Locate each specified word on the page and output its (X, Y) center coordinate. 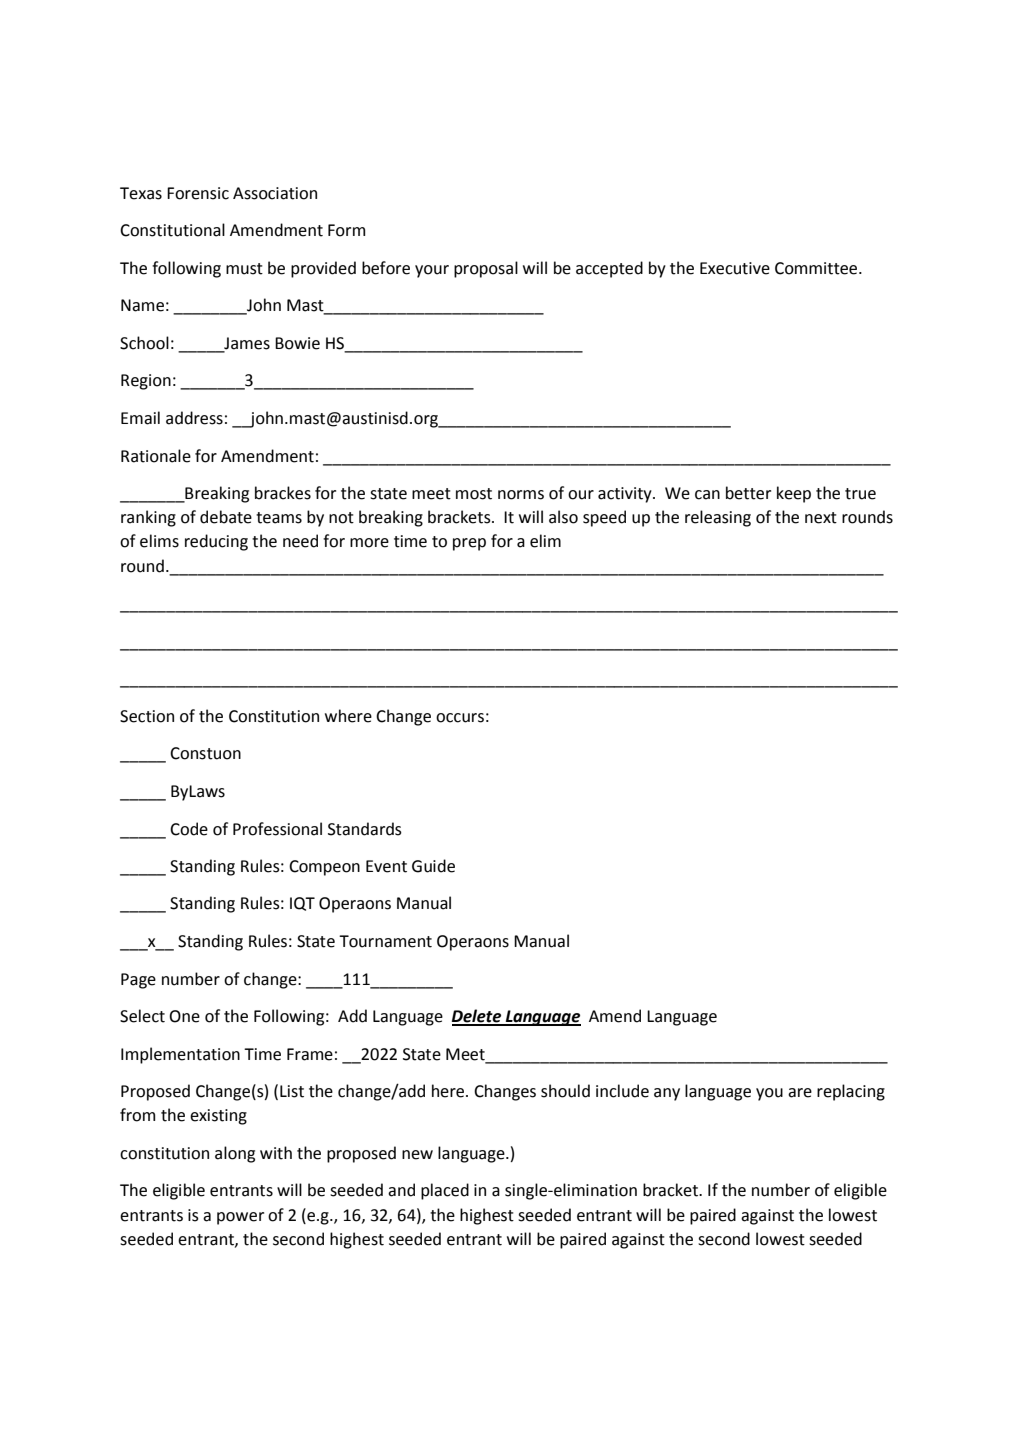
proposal (486, 269)
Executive (735, 268)
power (240, 1218)
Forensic (198, 193)
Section (147, 716)
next (821, 518)
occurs (460, 718)
